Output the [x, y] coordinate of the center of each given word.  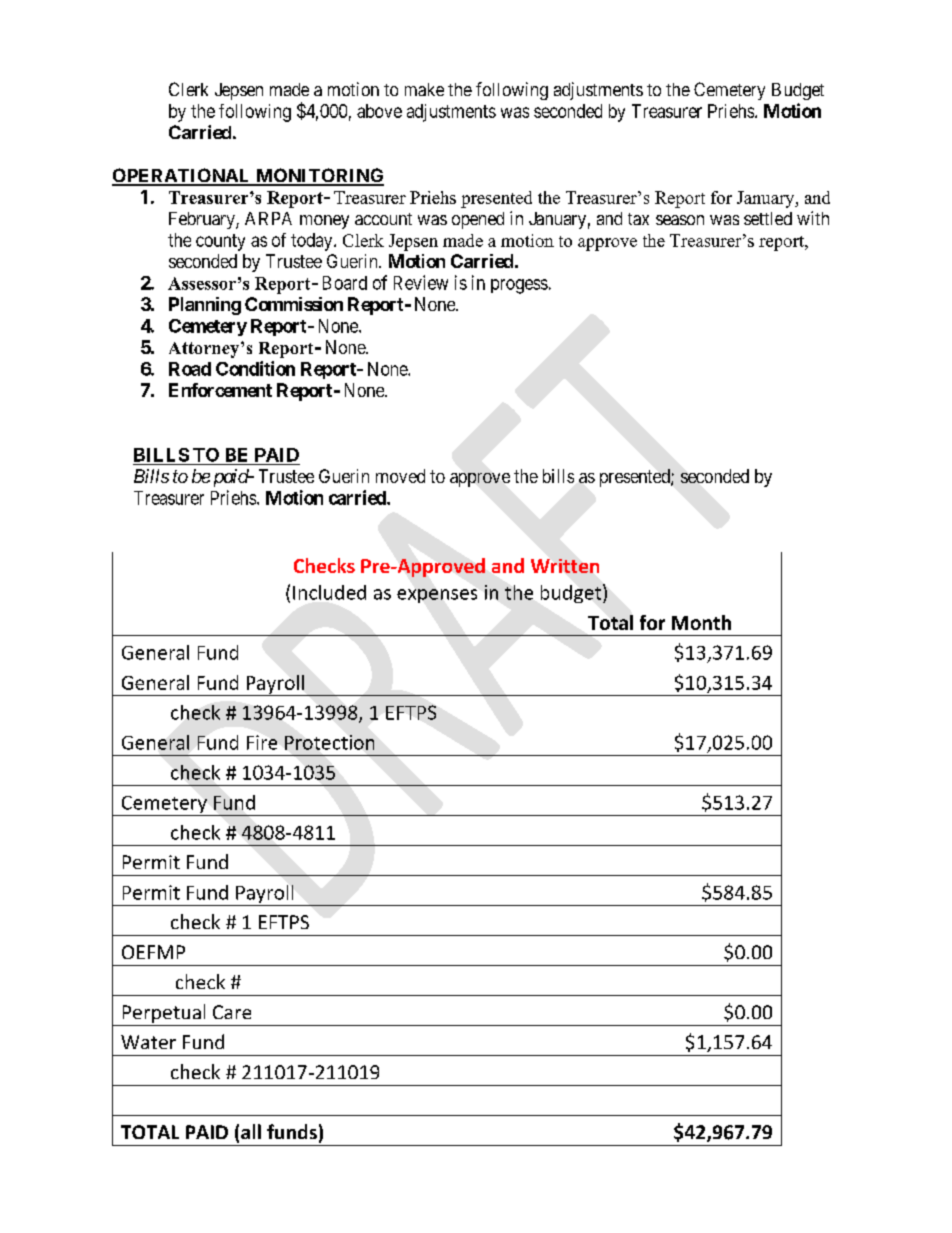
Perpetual [164, 1015]
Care [232, 1012]
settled [768, 218]
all [251, 1131]
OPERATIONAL [182, 176]
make [424, 89]
